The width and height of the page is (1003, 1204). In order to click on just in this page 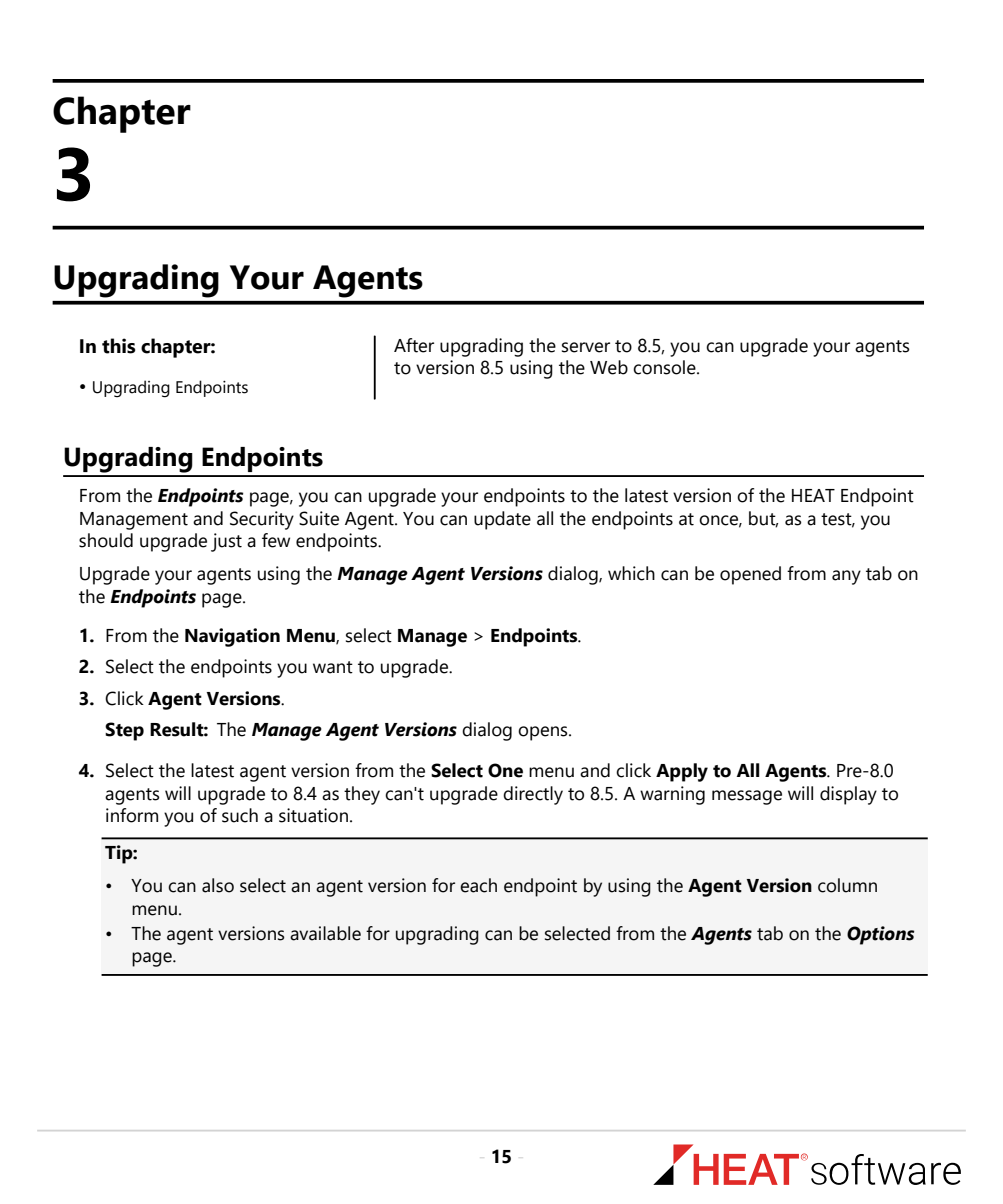, I will do `click(226, 542)`.
